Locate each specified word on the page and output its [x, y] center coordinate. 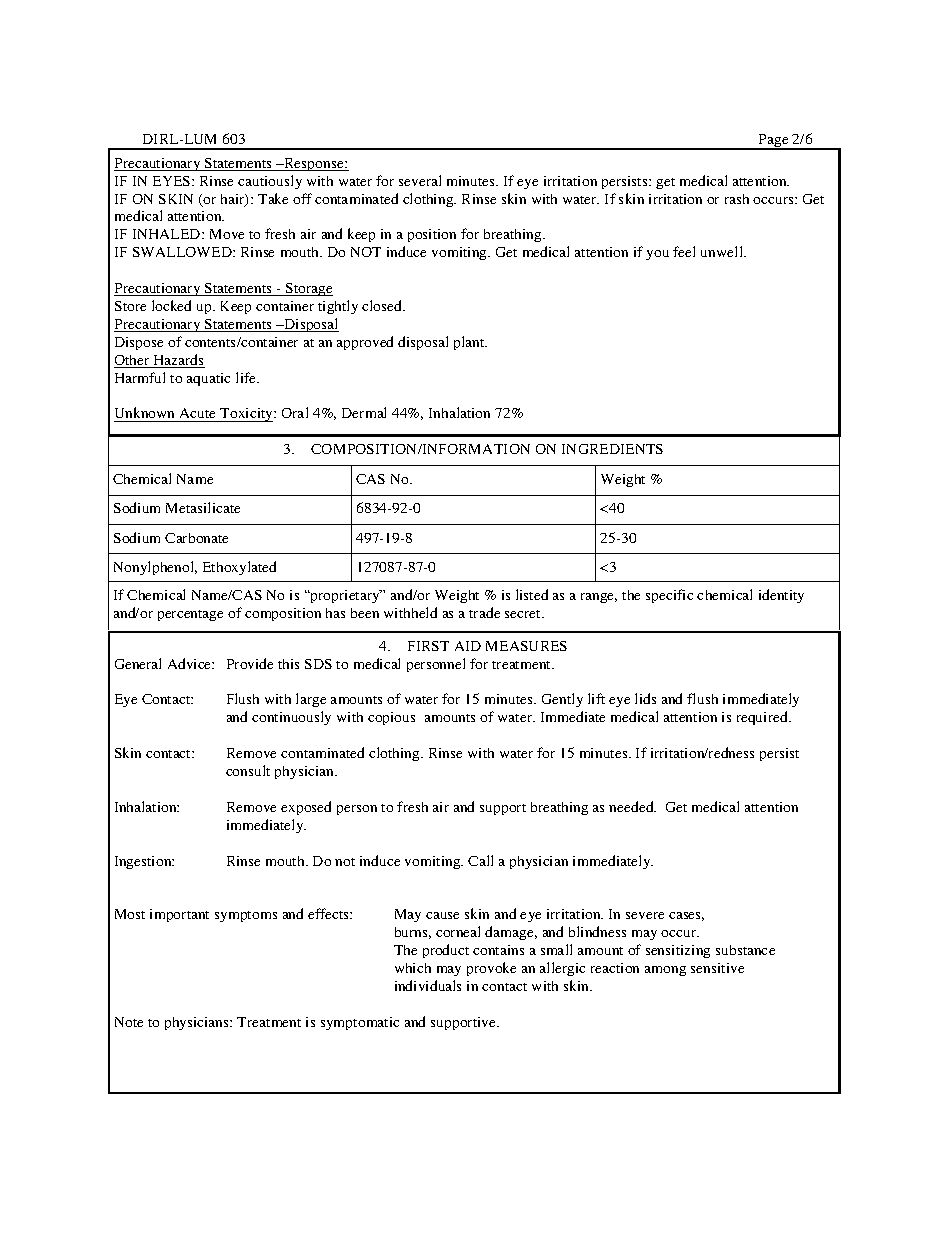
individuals [428, 985]
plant [470, 343]
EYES [173, 181]
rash [737, 199]
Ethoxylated [239, 568]
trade [484, 612]
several [420, 180]
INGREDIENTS [612, 449]
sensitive [717, 968]
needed [632, 806]
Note [129, 1022]
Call [480, 860]
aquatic [208, 379]
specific [669, 596]
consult [248, 770]
